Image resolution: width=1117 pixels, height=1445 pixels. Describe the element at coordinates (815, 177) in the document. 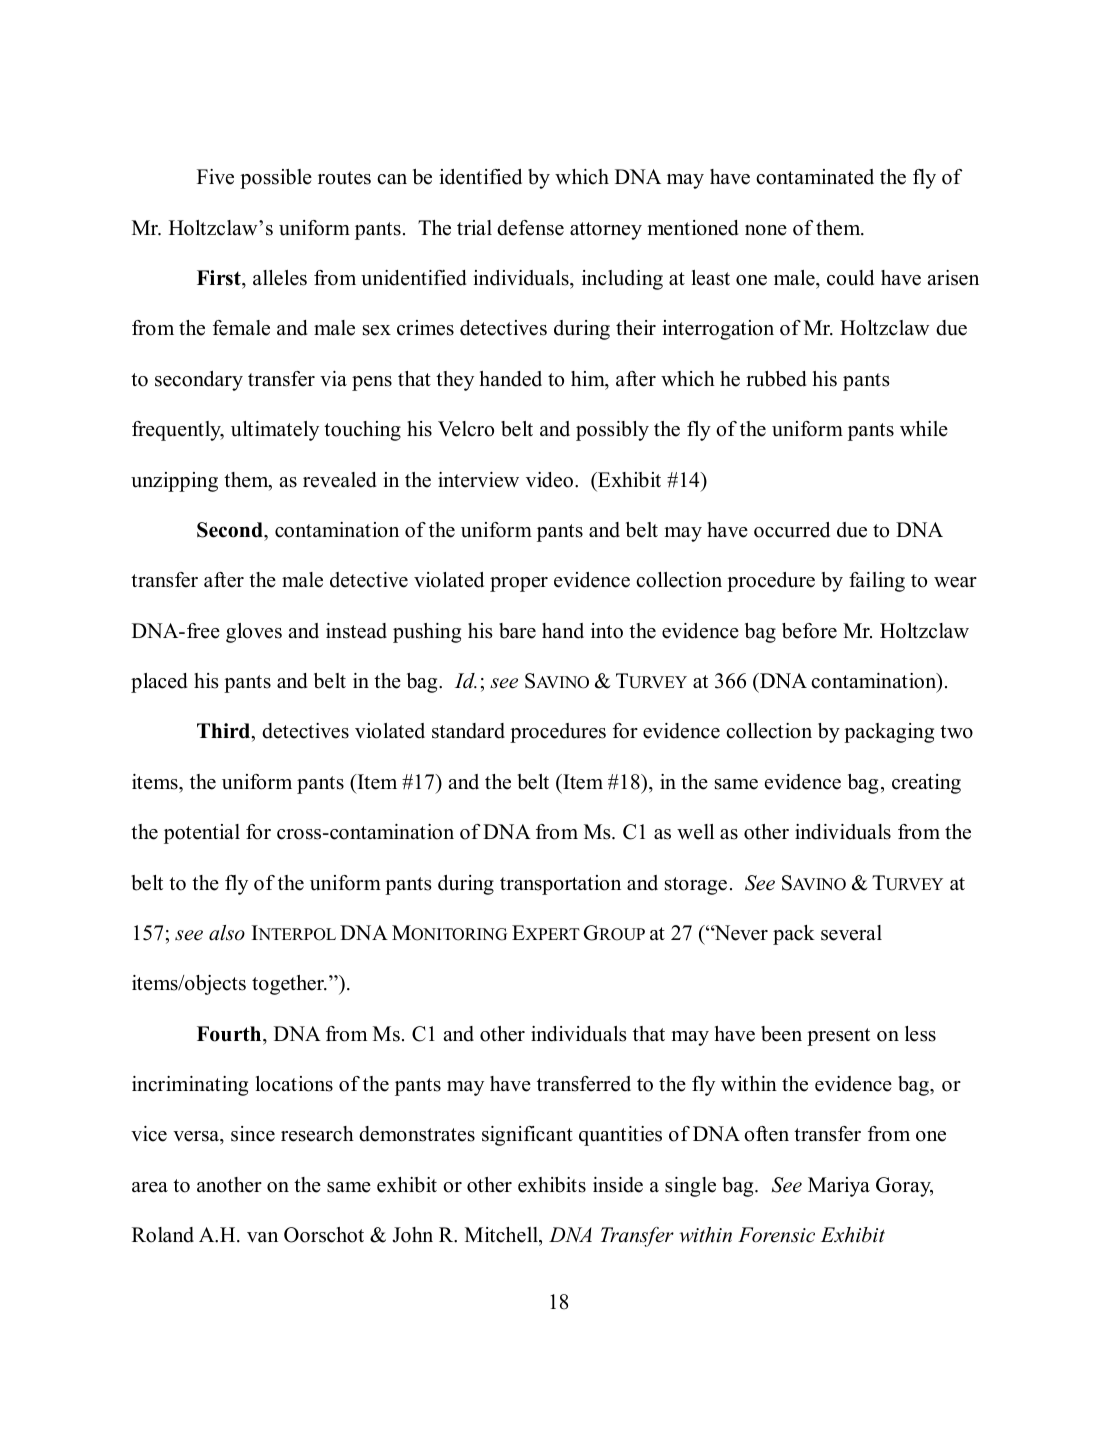

I see `contaminated` at that location.
